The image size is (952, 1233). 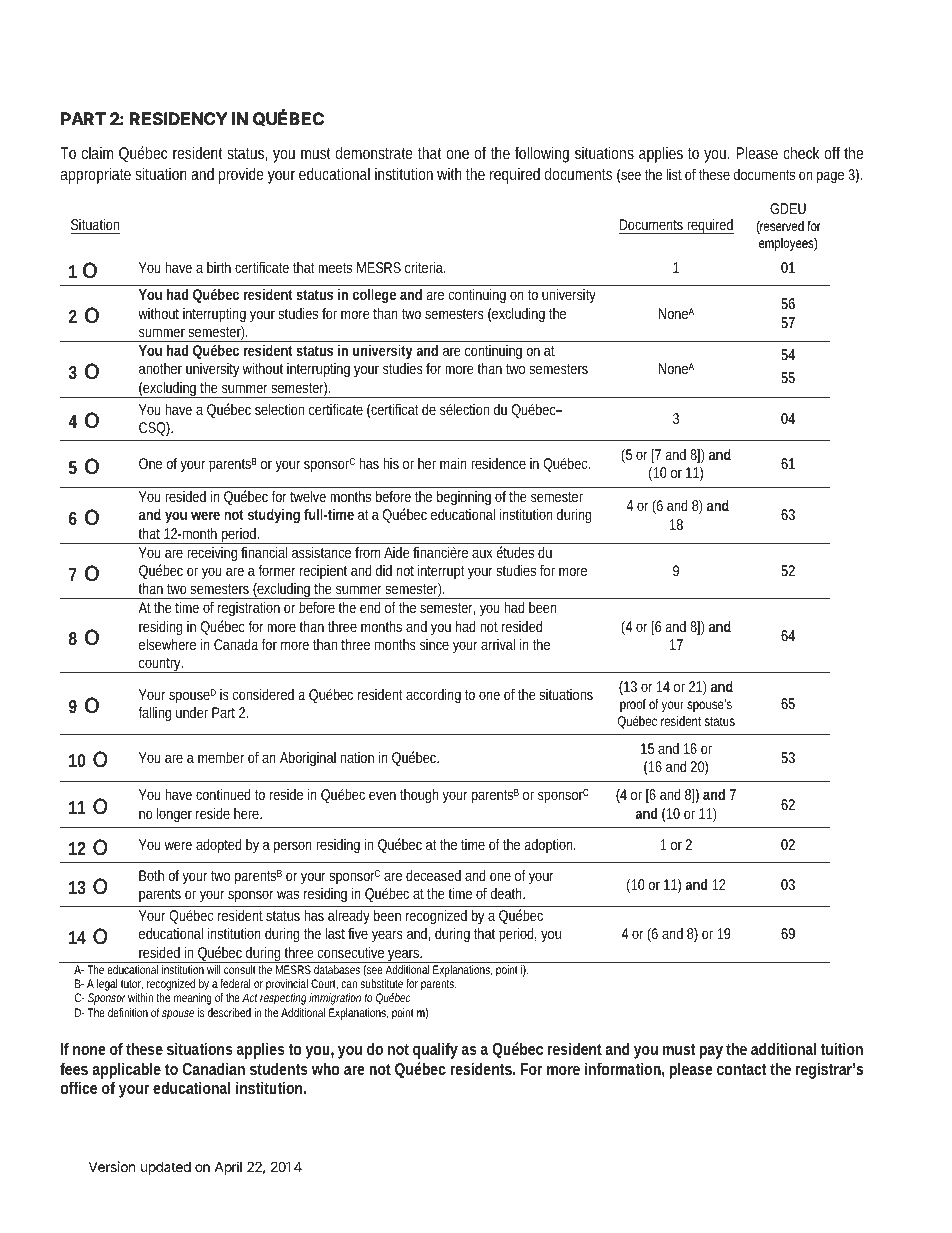 What do you see at coordinates (381, 983) in the screenshot?
I see `substitute` at bounding box center [381, 983].
